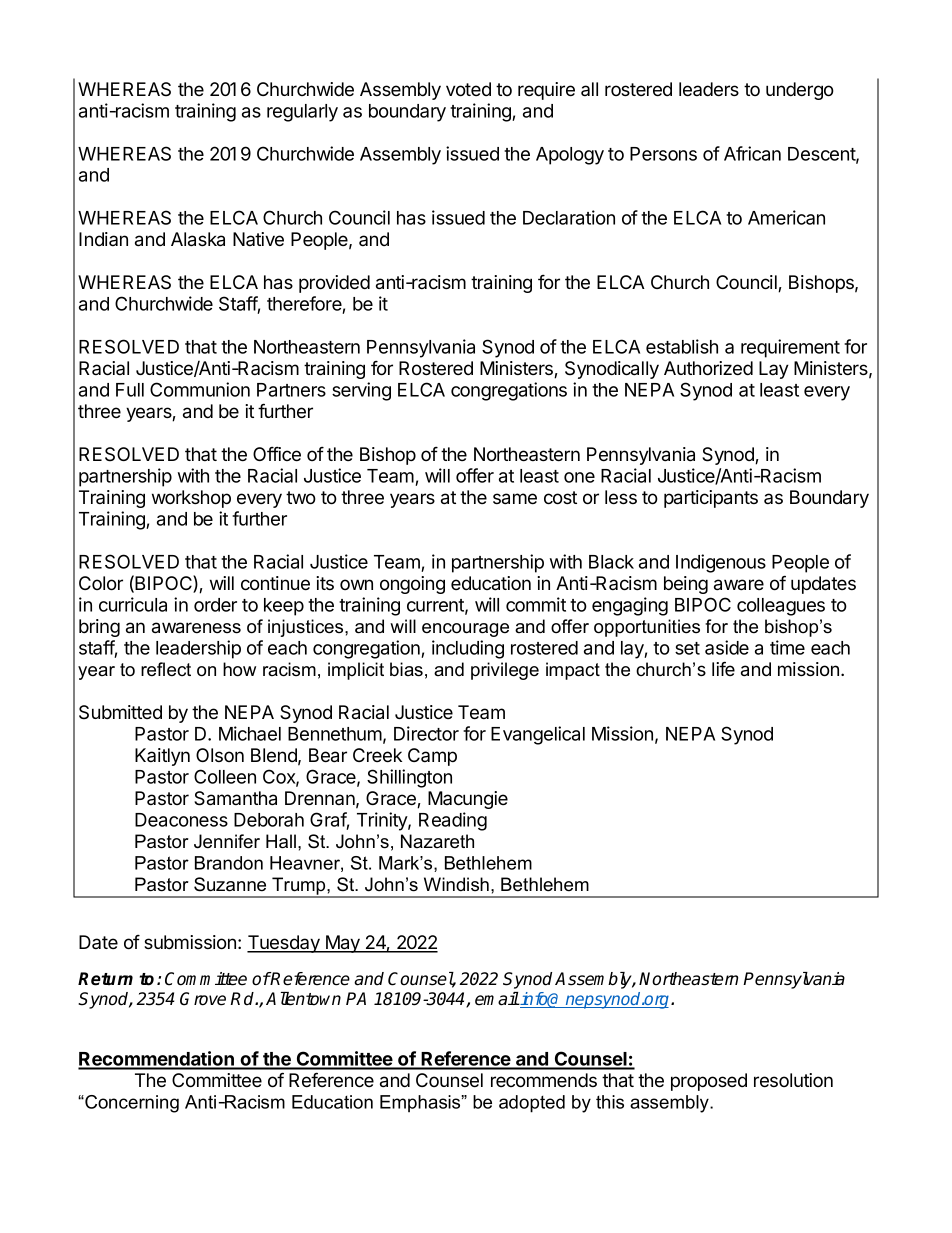  Describe the element at coordinates (302, 113) in the screenshot. I see `regularly` at that location.
